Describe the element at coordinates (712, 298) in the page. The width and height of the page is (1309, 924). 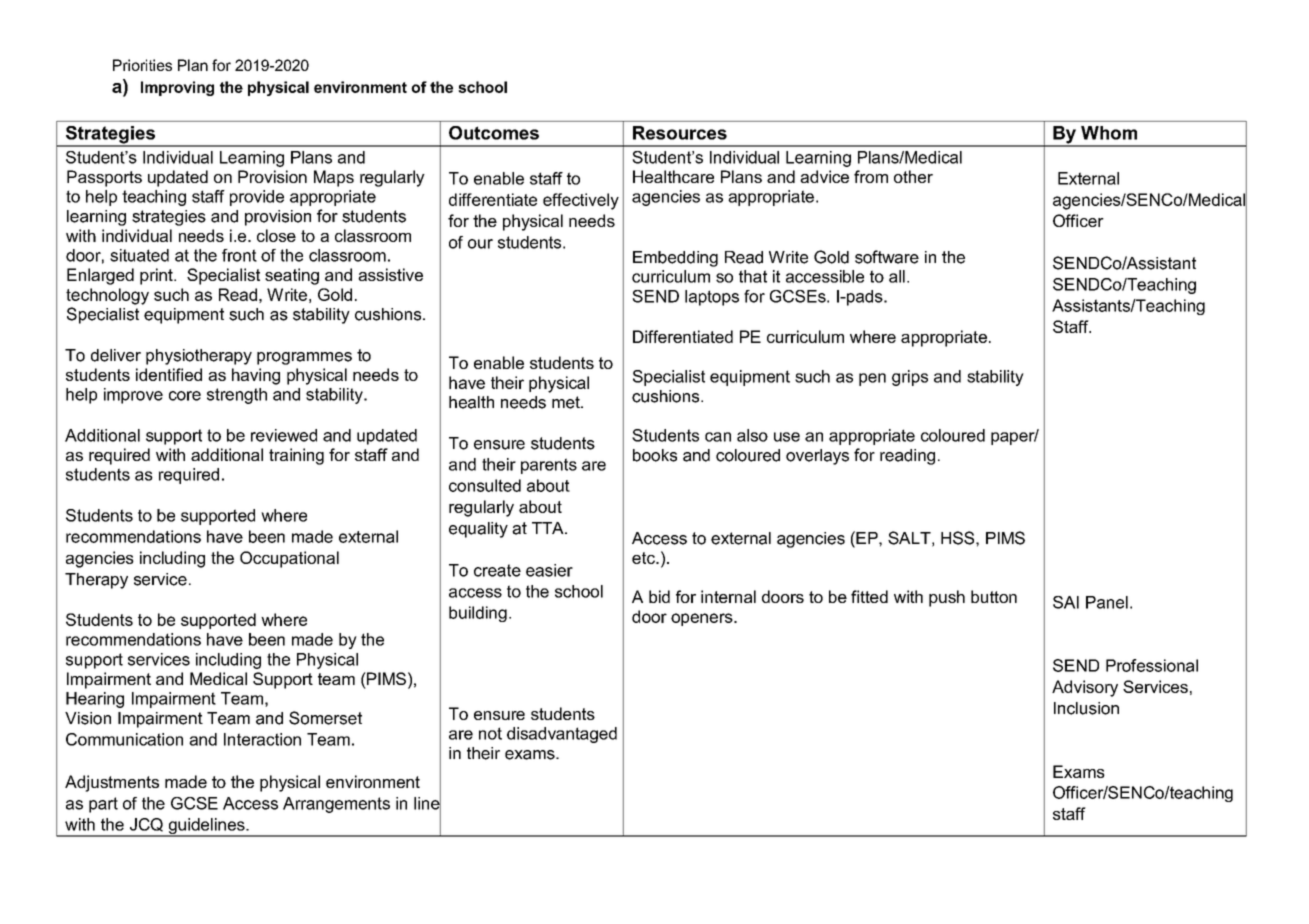
I see `laptops` at that location.
